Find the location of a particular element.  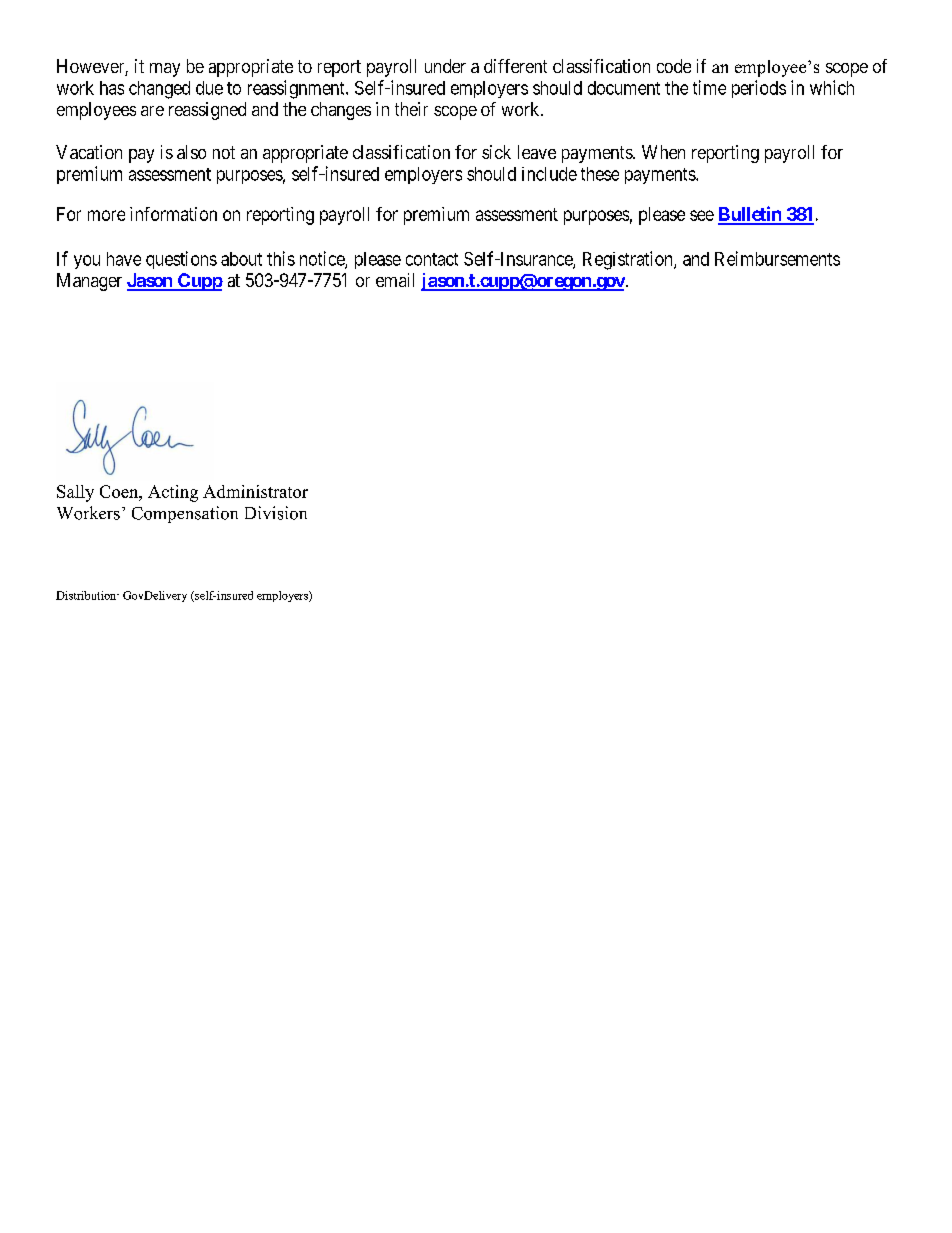

periods is located at coordinates (759, 89).
